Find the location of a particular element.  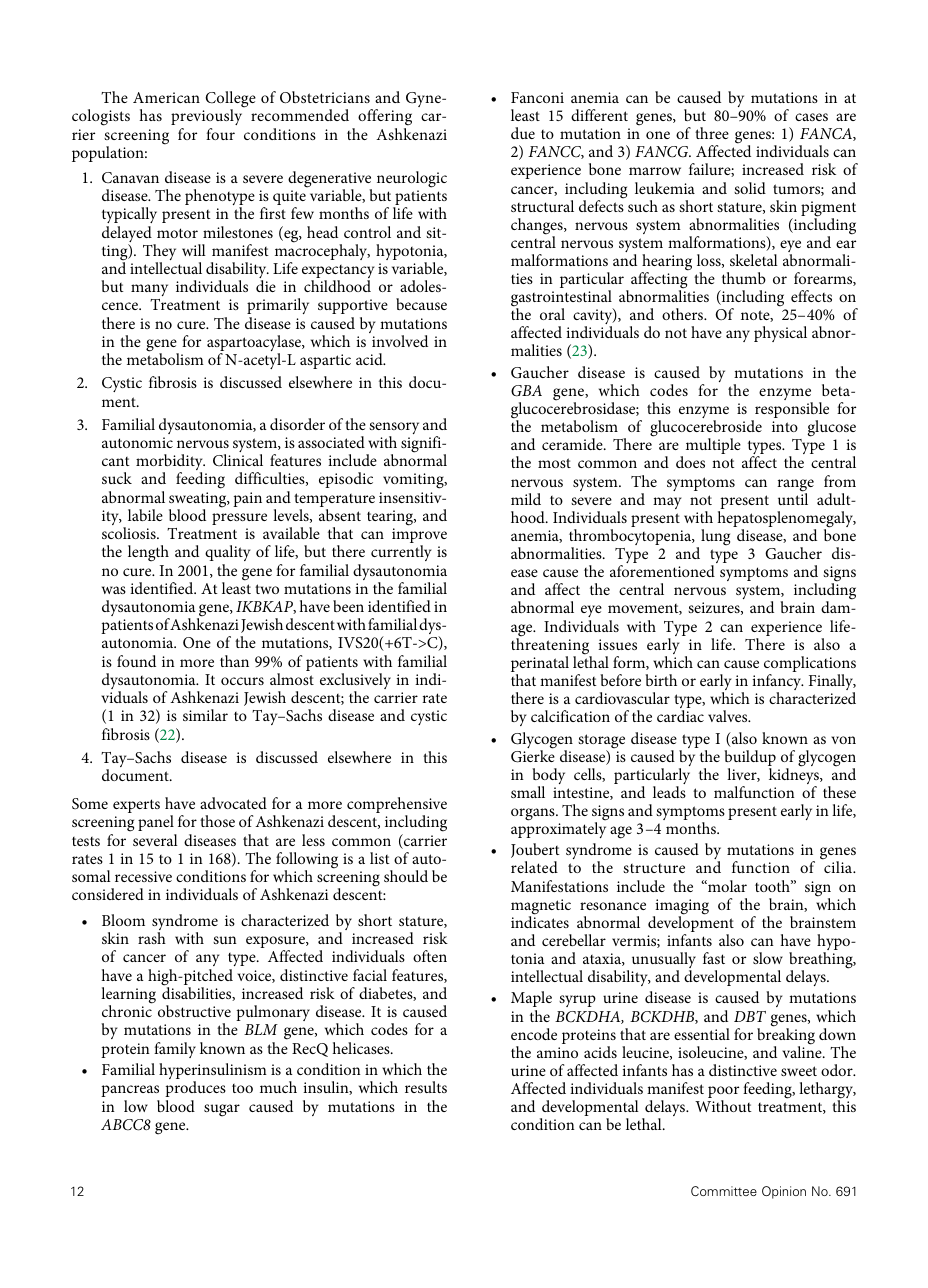

infancy is located at coordinates (778, 683).
